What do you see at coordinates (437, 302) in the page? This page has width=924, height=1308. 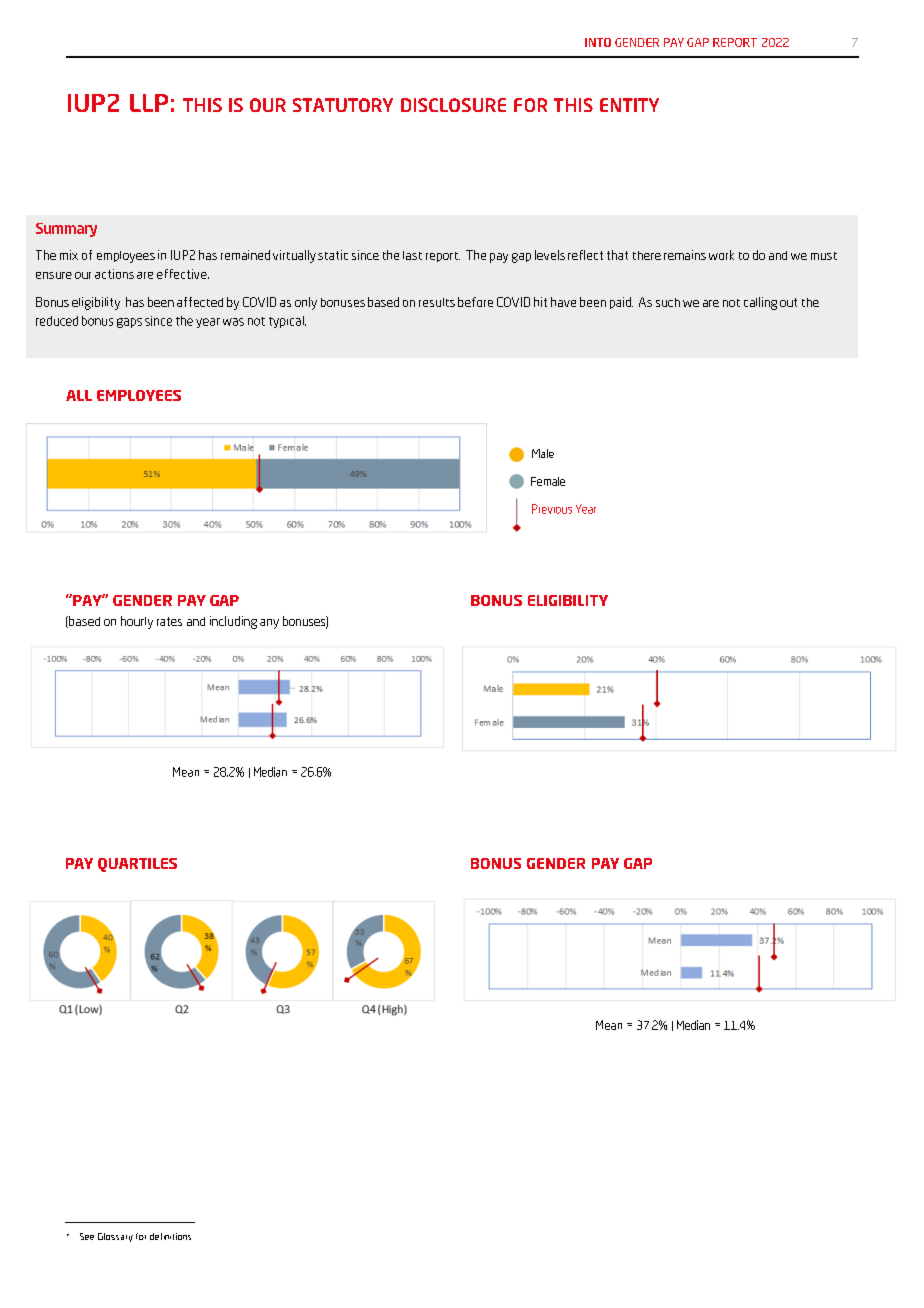 I see `results` at bounding box center [437, 302].
